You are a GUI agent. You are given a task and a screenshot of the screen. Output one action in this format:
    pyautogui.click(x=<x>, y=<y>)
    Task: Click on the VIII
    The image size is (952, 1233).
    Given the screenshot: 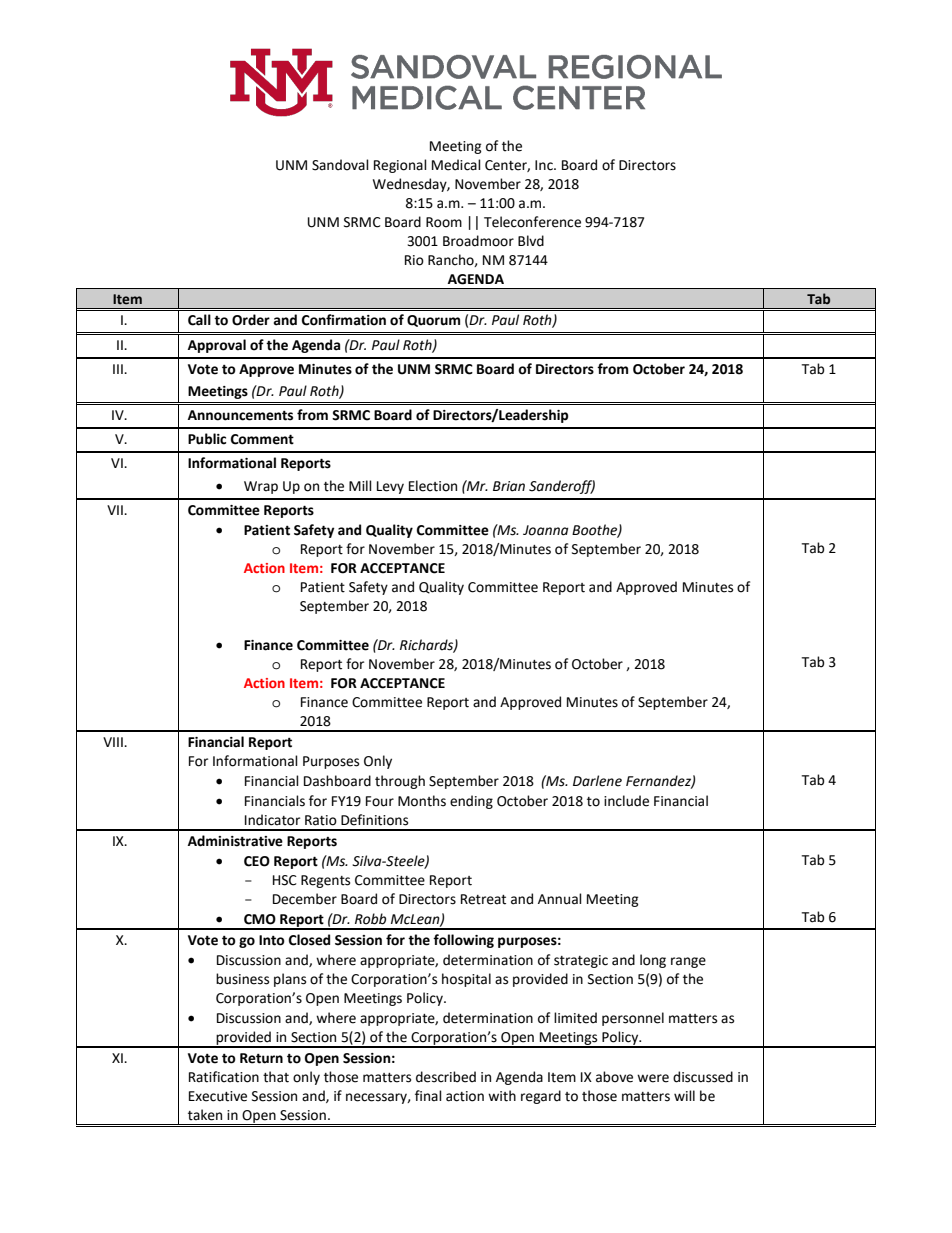 What is the action you would take?
    pyautogui.click(x=114, y=742)
